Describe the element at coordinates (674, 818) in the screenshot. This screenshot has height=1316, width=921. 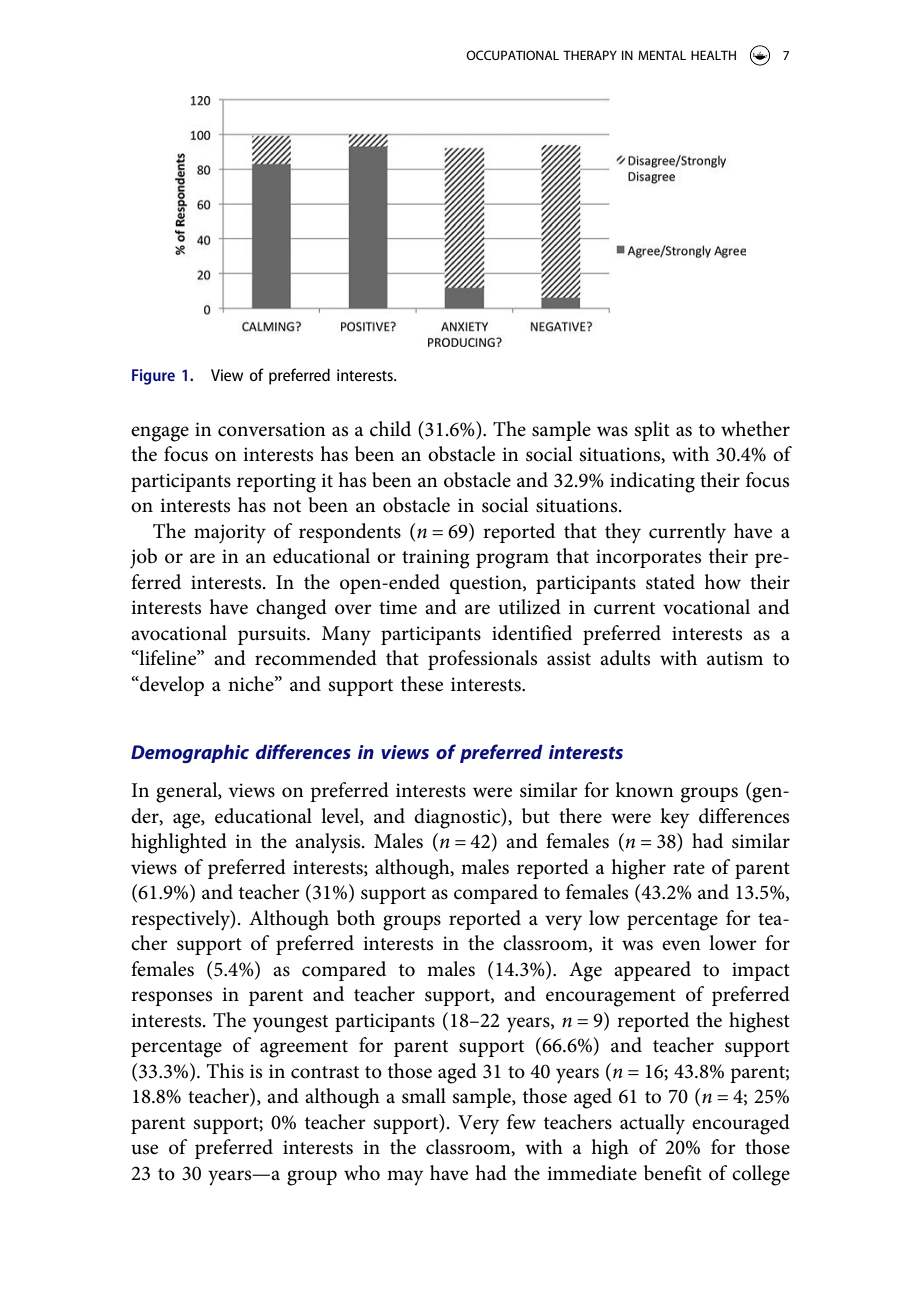
I see `key` at that location.
